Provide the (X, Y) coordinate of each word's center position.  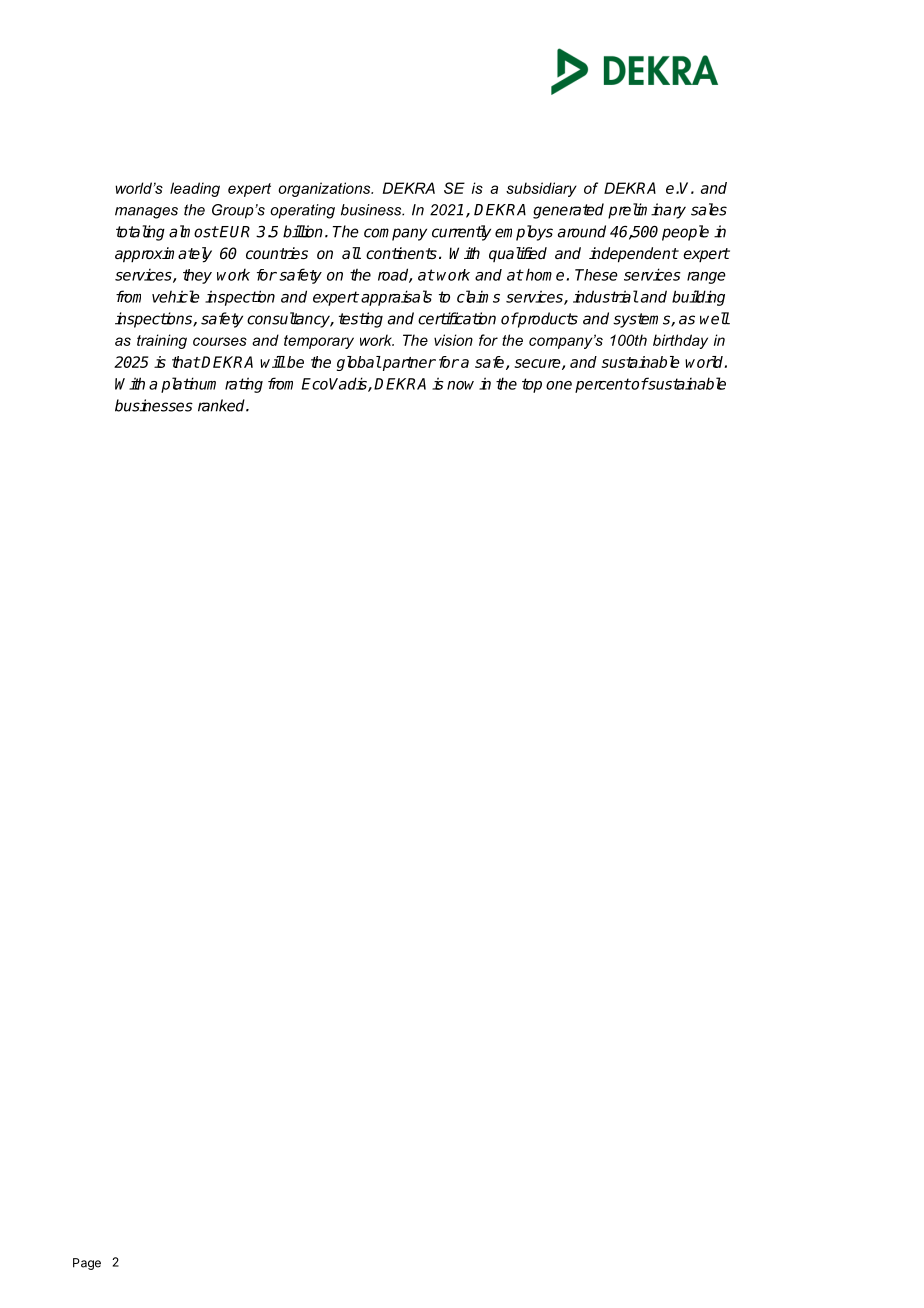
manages (146, 213)
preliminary (647, 211)
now (460, 385)
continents (401, 253)
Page (87, 1264)
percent (603, 385)
